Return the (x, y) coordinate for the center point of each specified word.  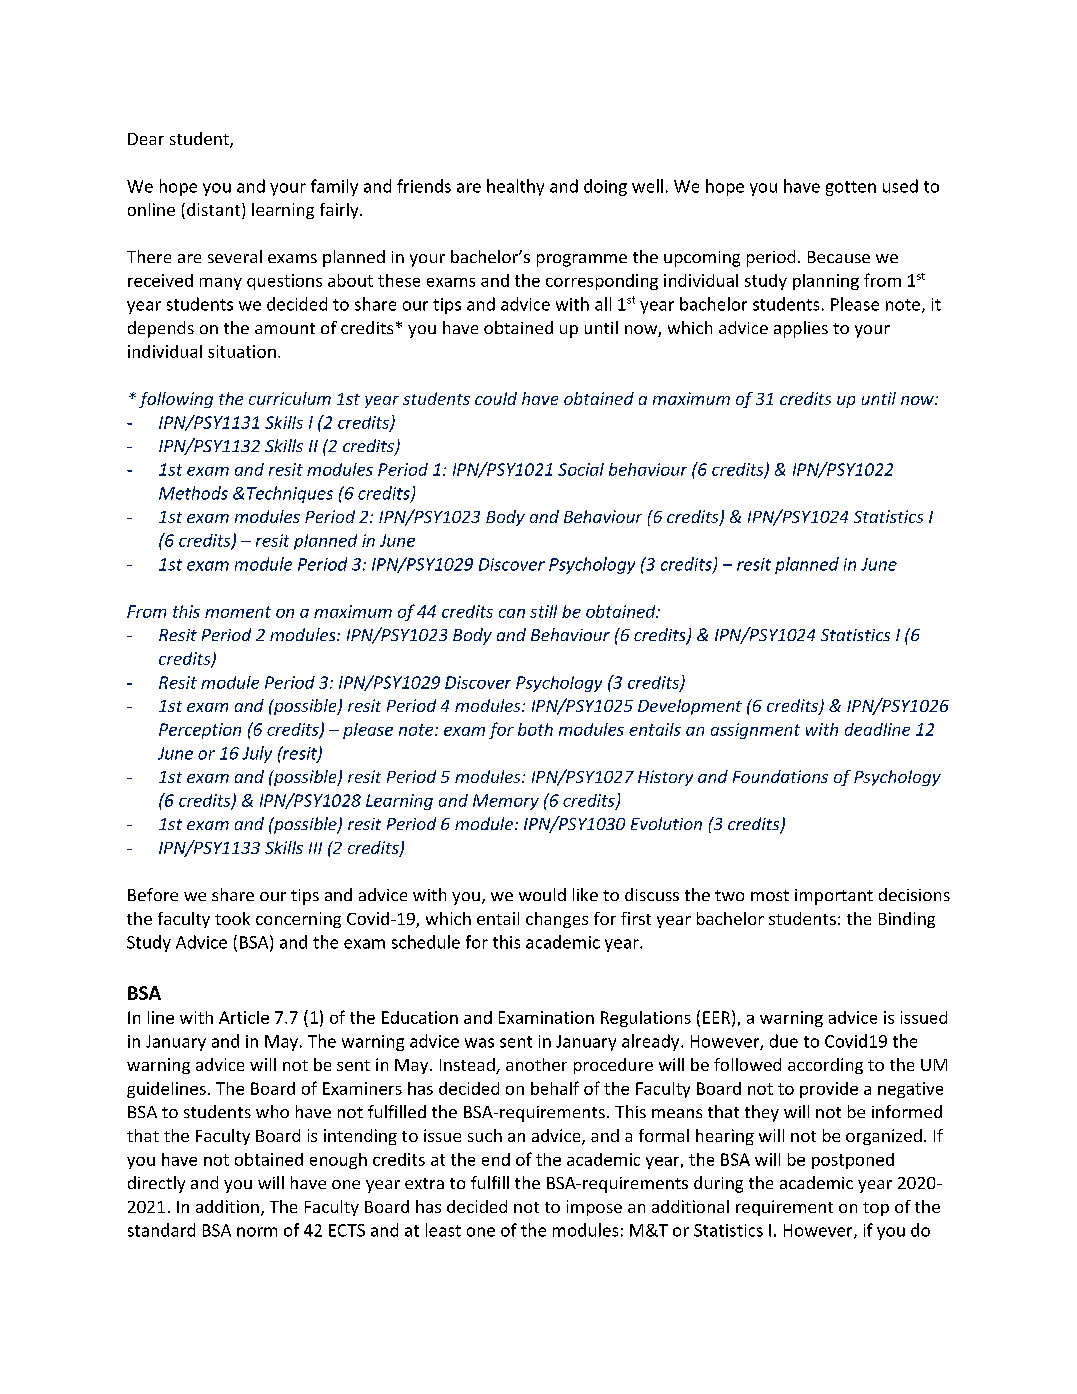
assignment (755, 731)
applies (801, 329)
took (232, 918)
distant (213, 209)
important (834, 897)
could (496, 398)
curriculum (290, 398)
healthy (515, 187)
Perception (200, 731)
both (535, 729)
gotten (851, 188)
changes (557, 920)
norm (257, 1232)
